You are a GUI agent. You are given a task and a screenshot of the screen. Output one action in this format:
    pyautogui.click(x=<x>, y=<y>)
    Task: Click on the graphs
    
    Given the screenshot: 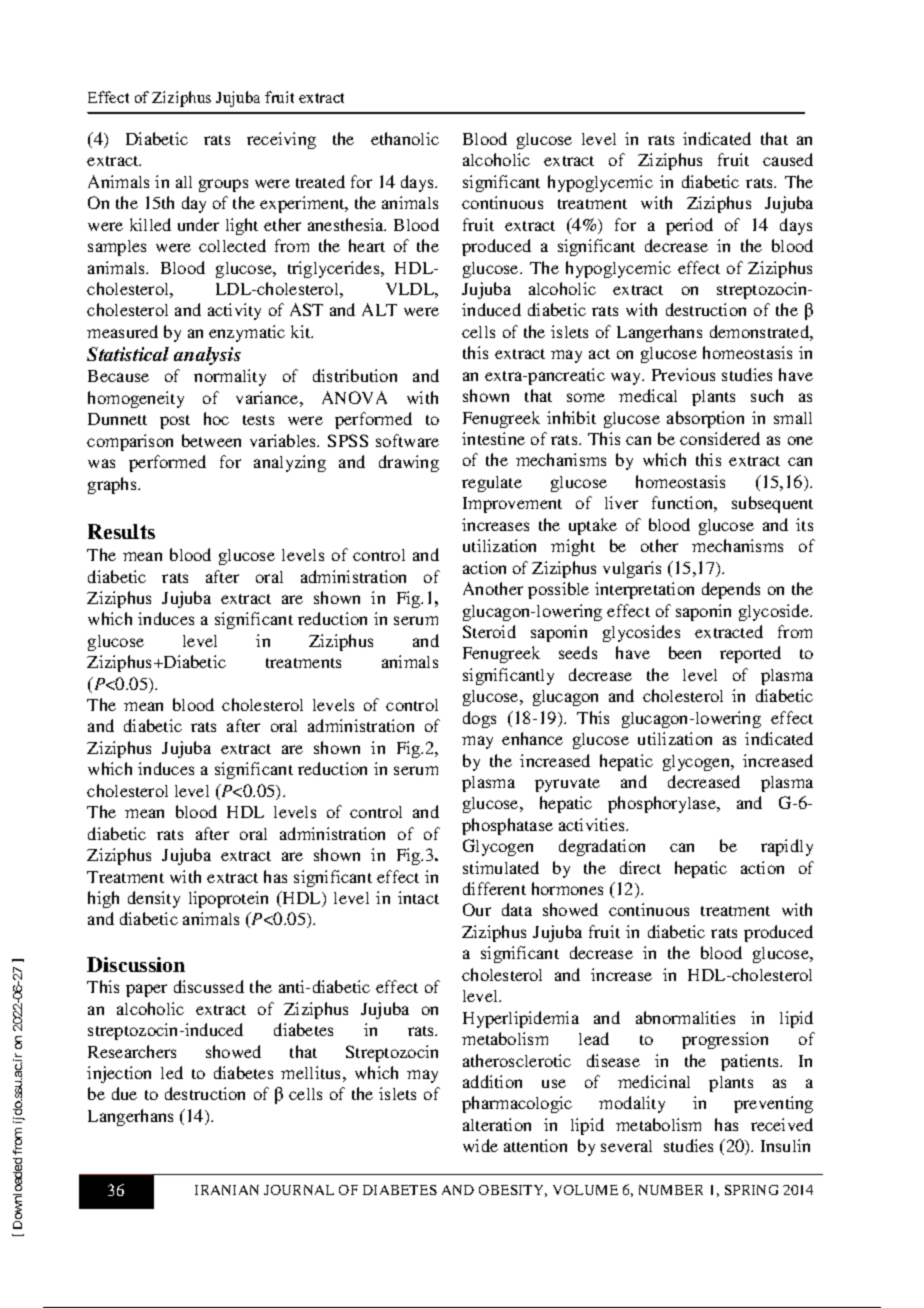 What is the action you would take?
    pyautogui.click(x=113, y=485)
